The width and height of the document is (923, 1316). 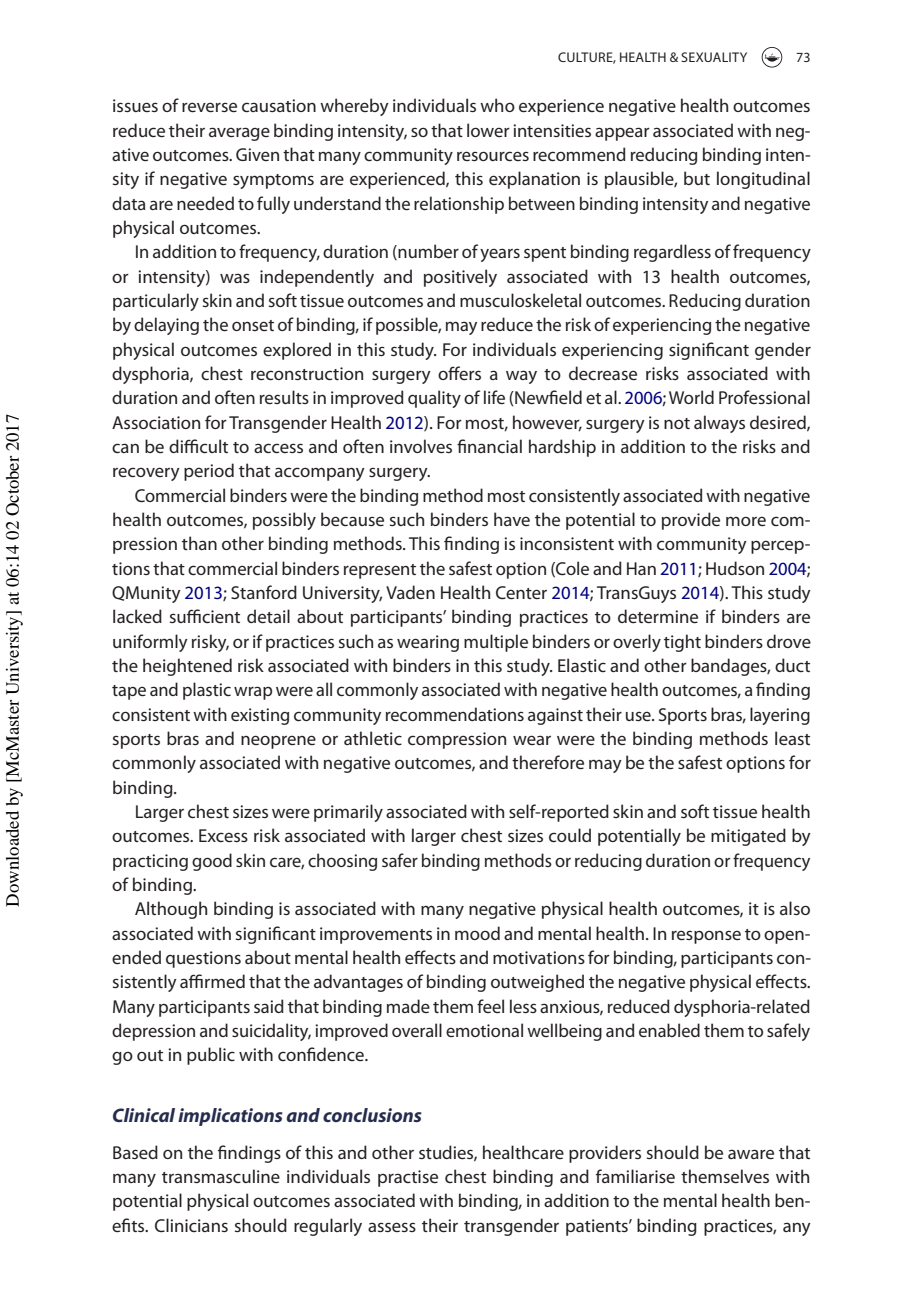 I want to click on reverse, so click(x=209, y=107).
